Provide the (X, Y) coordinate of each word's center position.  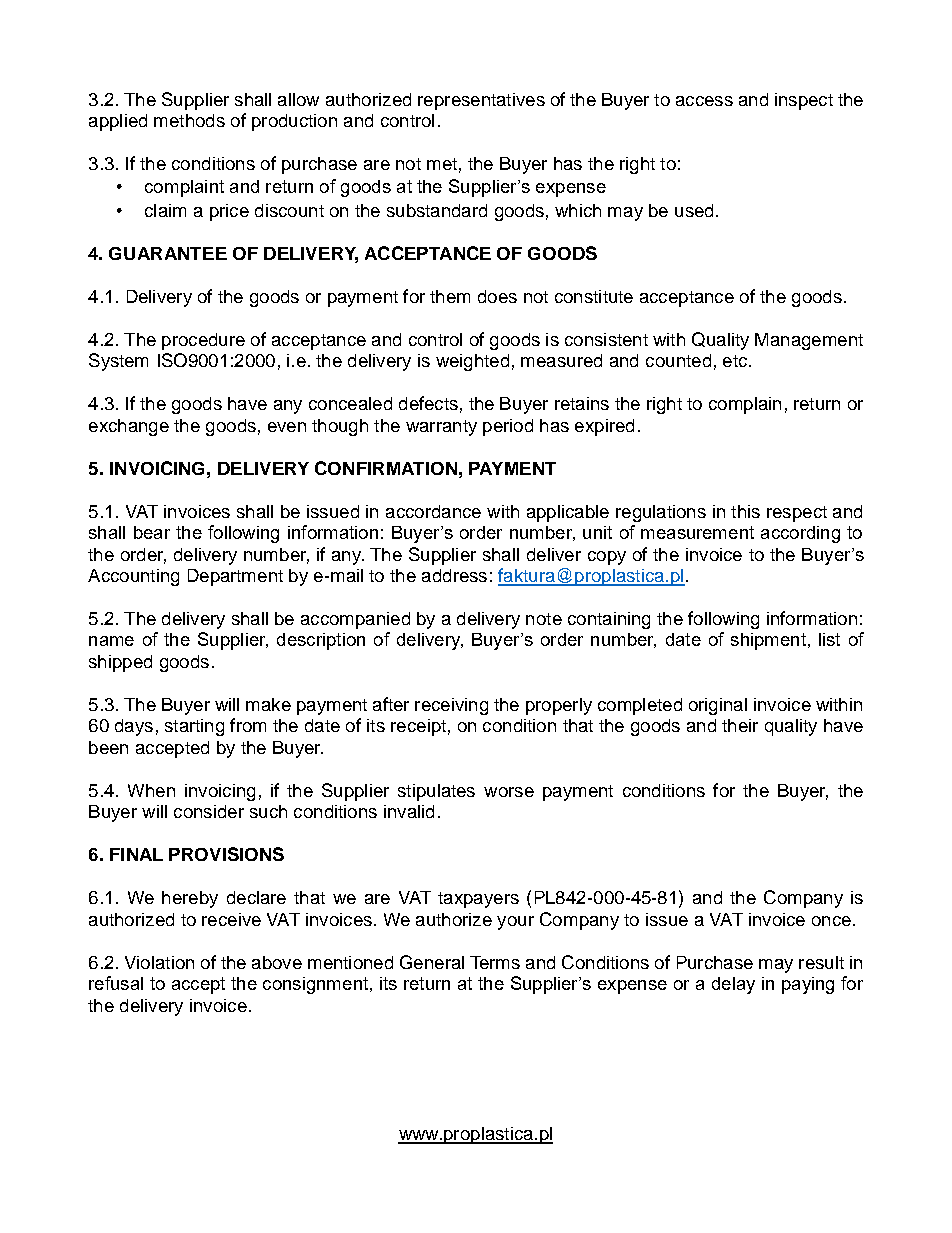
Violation (159, 962)
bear (152, 532)
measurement (697, 532)
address (454, 575)
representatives (481, 101)
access (704, 101)
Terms (495, 962)
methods (189, 120)
